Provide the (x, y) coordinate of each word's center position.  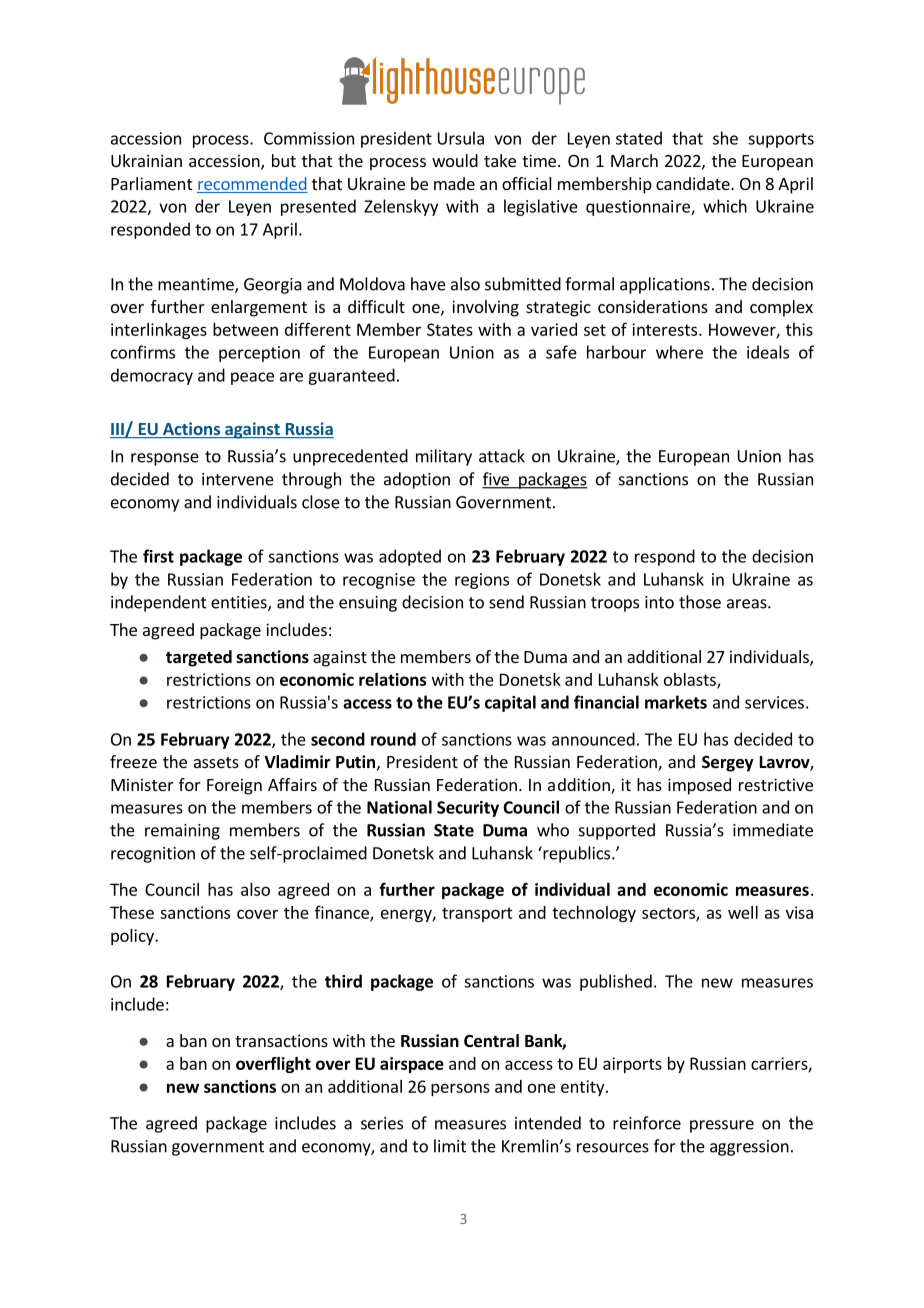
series (382, 1123)
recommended (252, 185)
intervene (238, 479)
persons (460, 1089)
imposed (699, 786)
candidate (694, 183)
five (496, 480)
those (700, 602)
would (455, 160)
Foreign (234, 786)
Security (468, 809)
